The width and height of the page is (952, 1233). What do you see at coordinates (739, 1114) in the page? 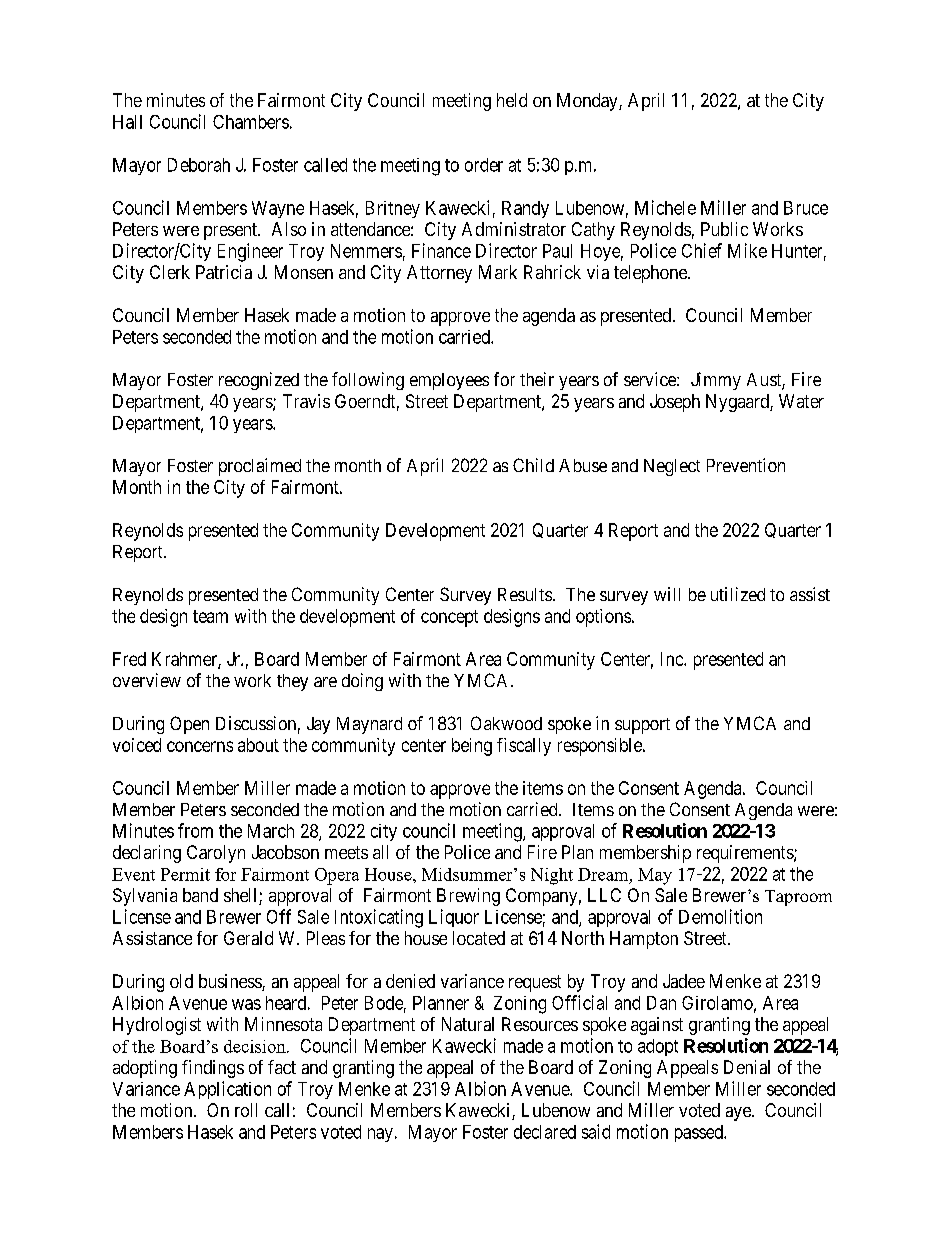
I see `aye` at bounding box center [739, 1114].
